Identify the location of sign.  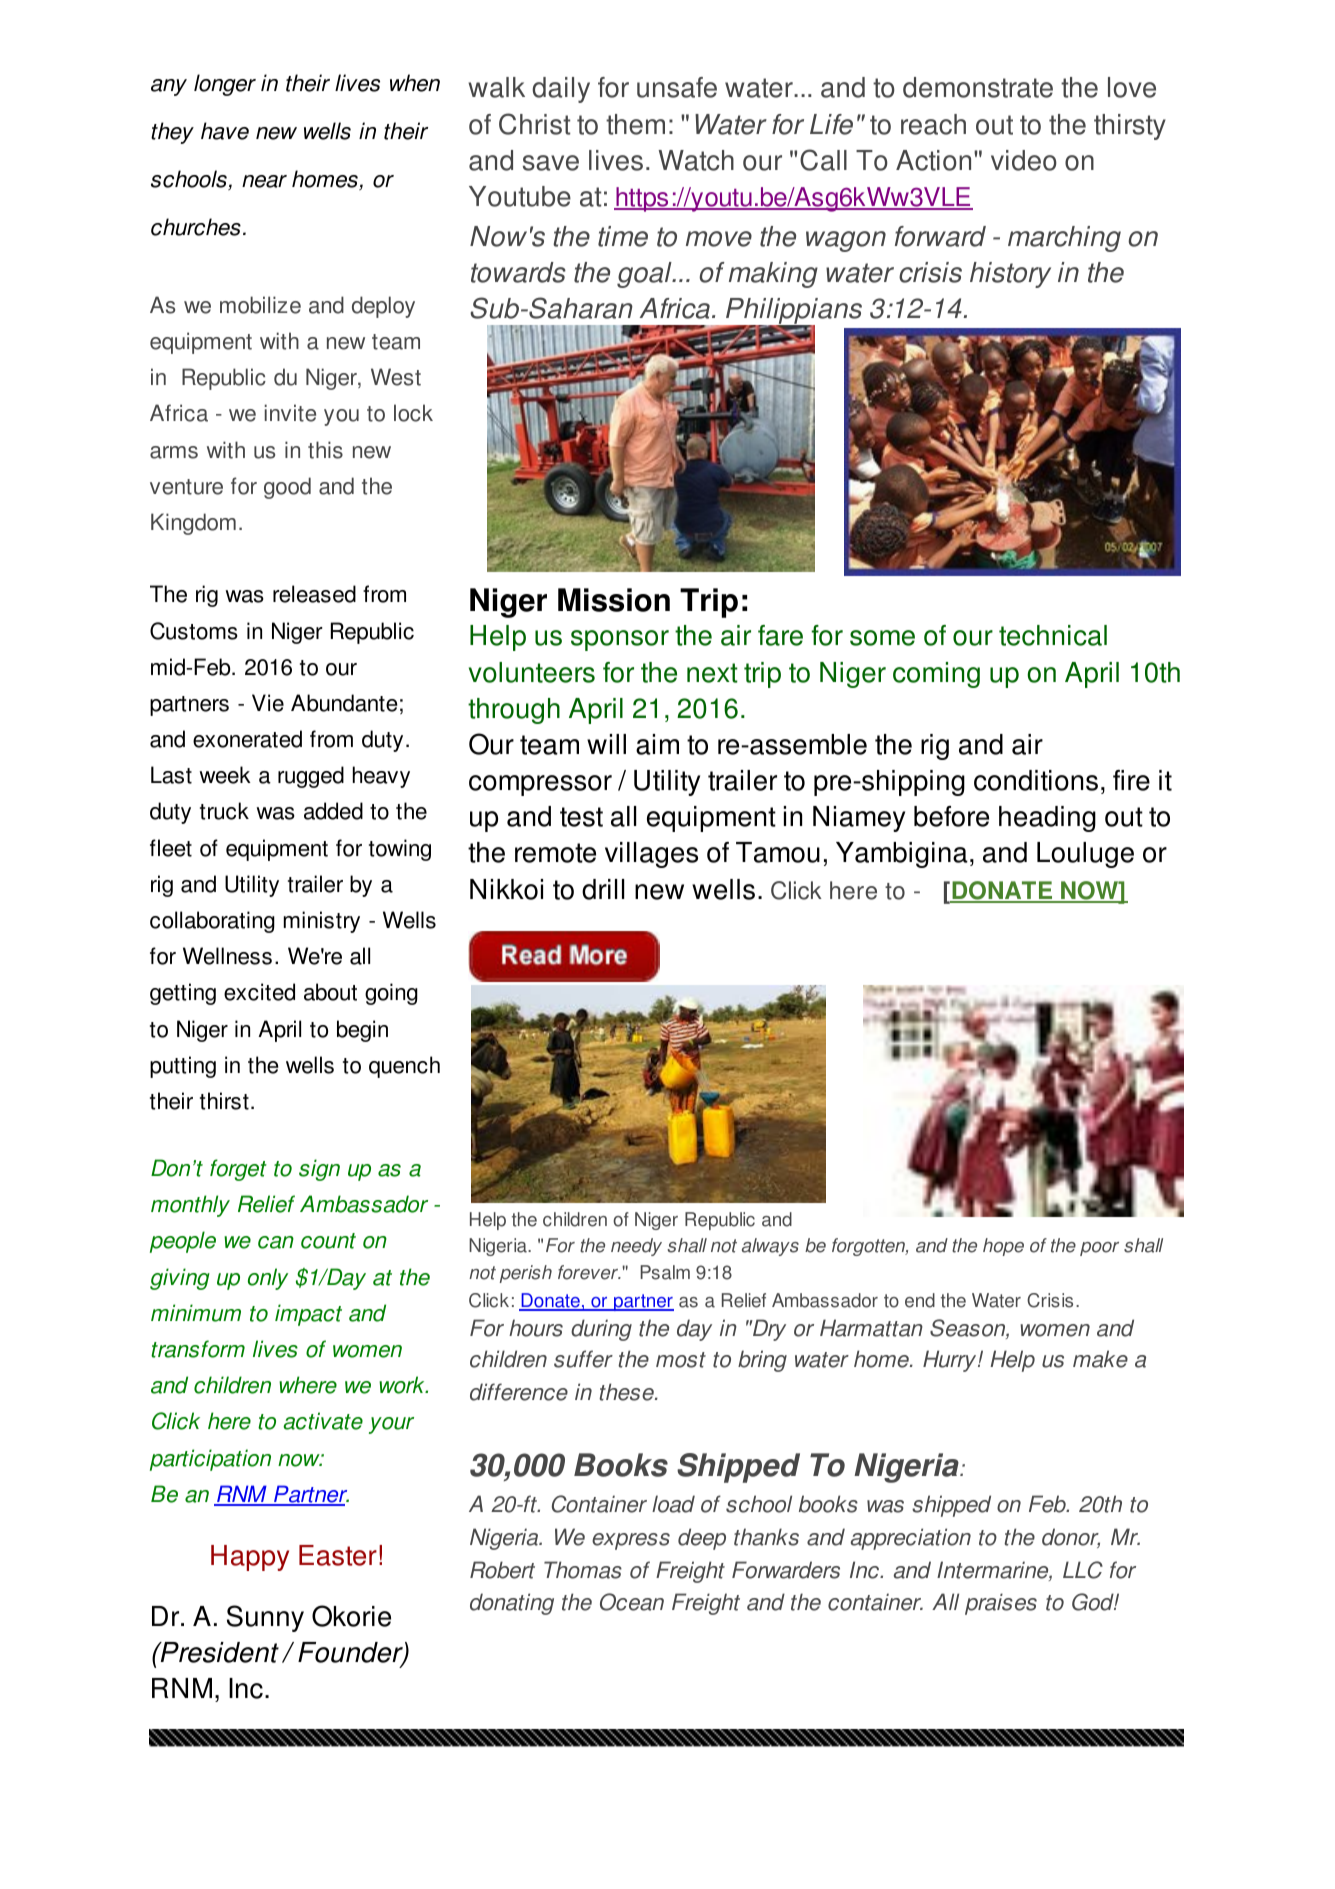
(319, 1170).
